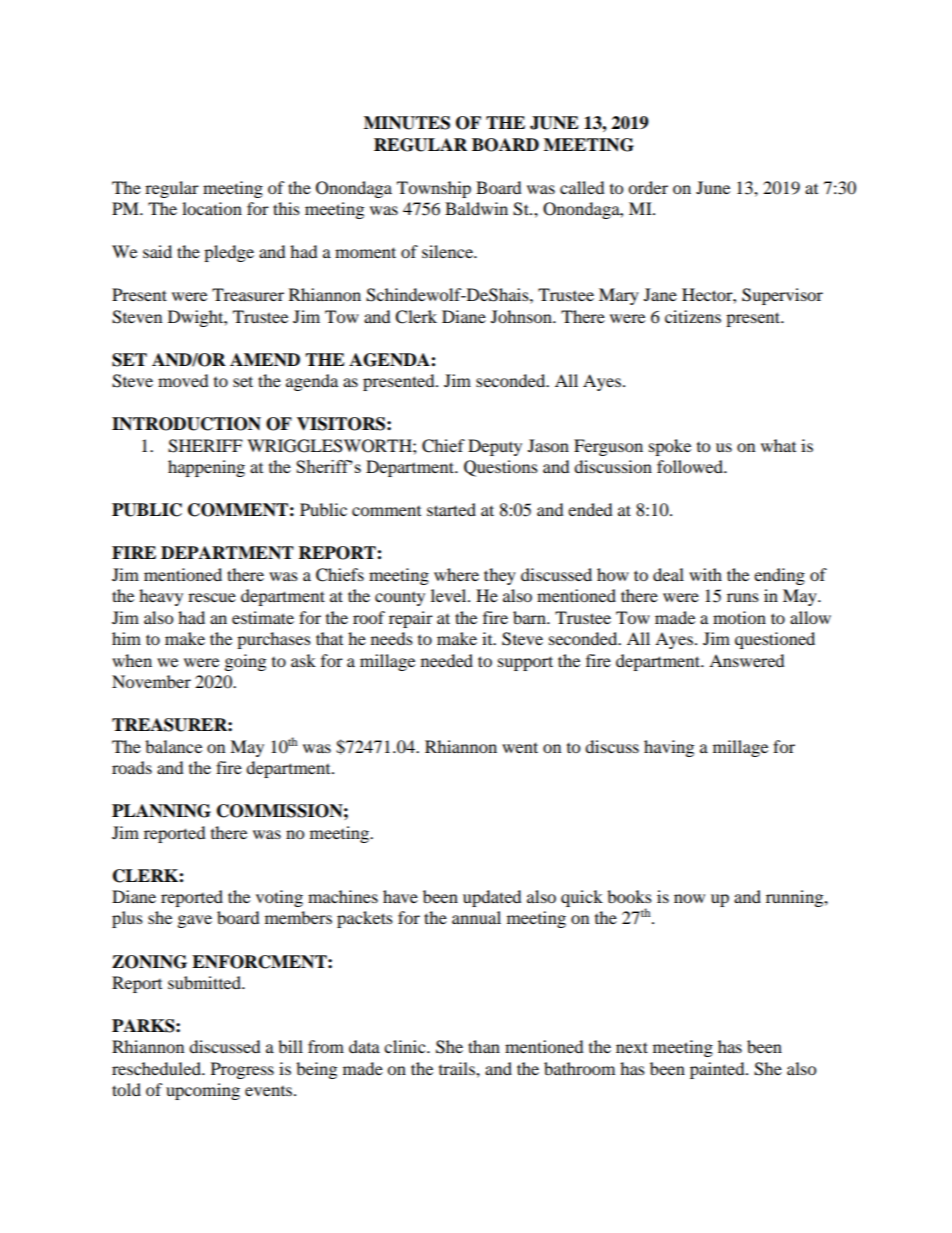 The height and width of the document is (1233, 952). Describe the element at coordinates (739, 617) in the document. I see `motion` at that location.
